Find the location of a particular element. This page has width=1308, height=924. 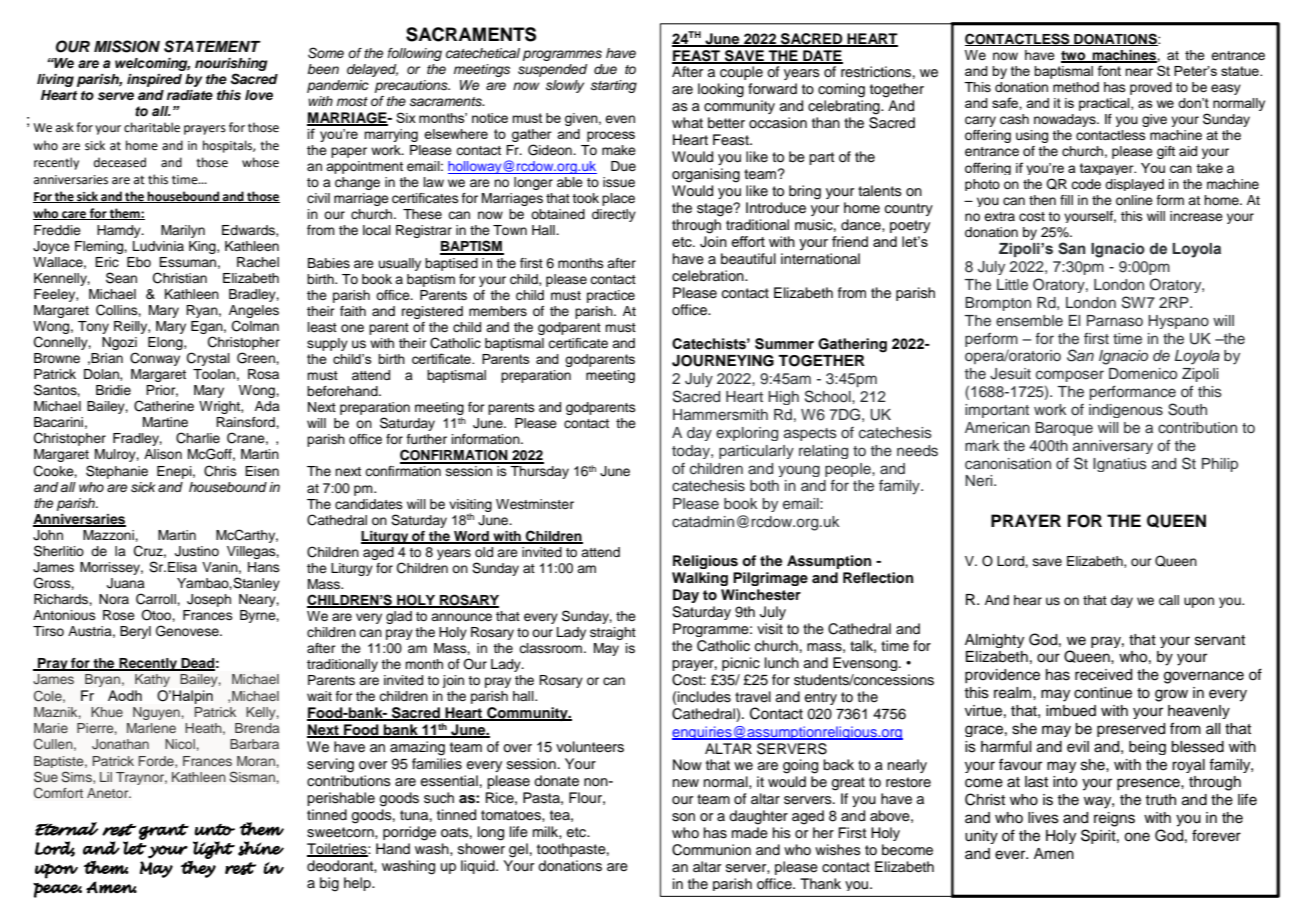

practice is located at coordinates (611, 296).
